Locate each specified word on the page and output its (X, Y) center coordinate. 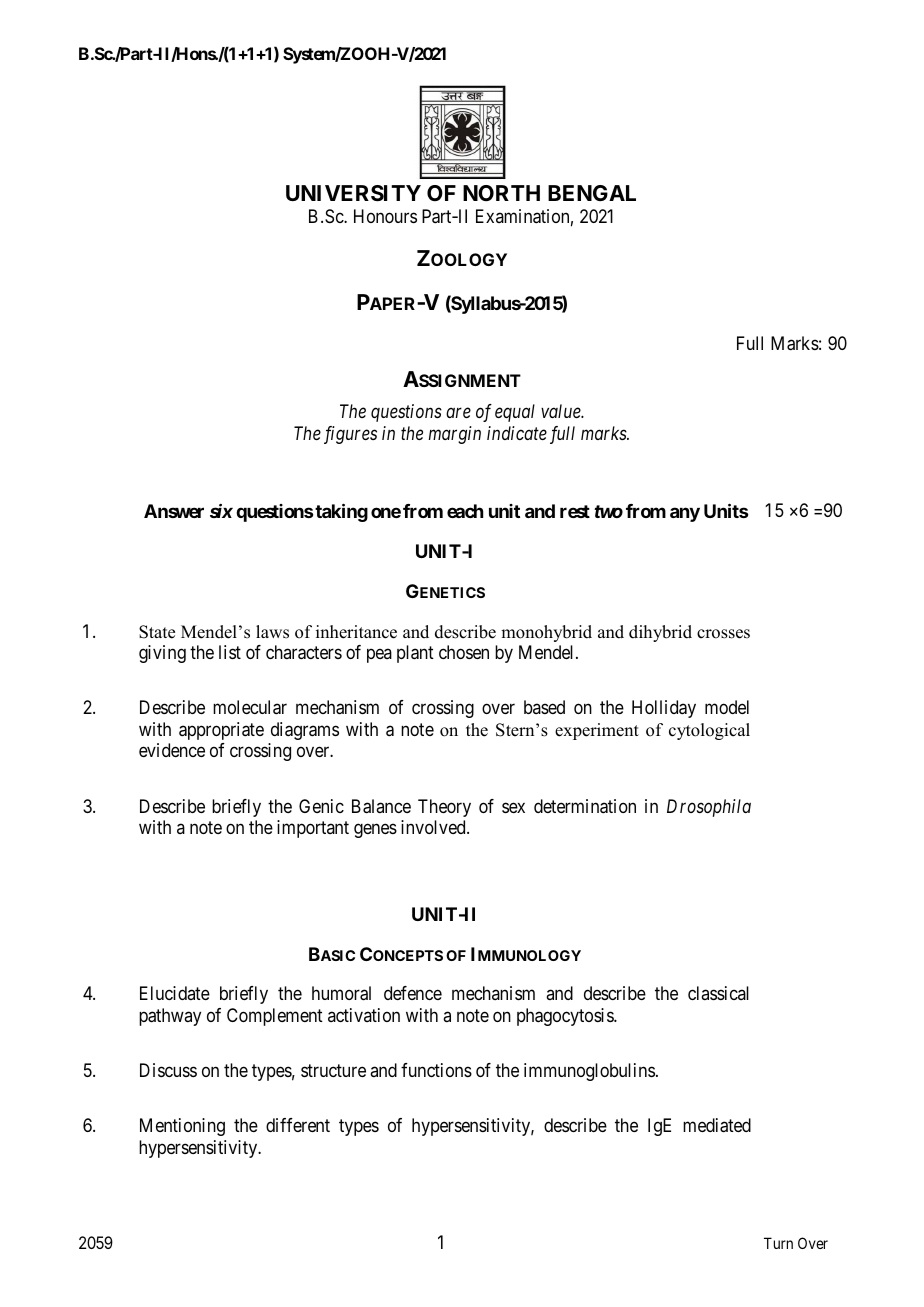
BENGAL (592, 193)
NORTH (501, 193)
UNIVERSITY (353, 193)
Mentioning (182, 1127)
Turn (778, 1243)
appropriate (221, 731)
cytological (709, 731)
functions (436, 1070)
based (544, 707)
